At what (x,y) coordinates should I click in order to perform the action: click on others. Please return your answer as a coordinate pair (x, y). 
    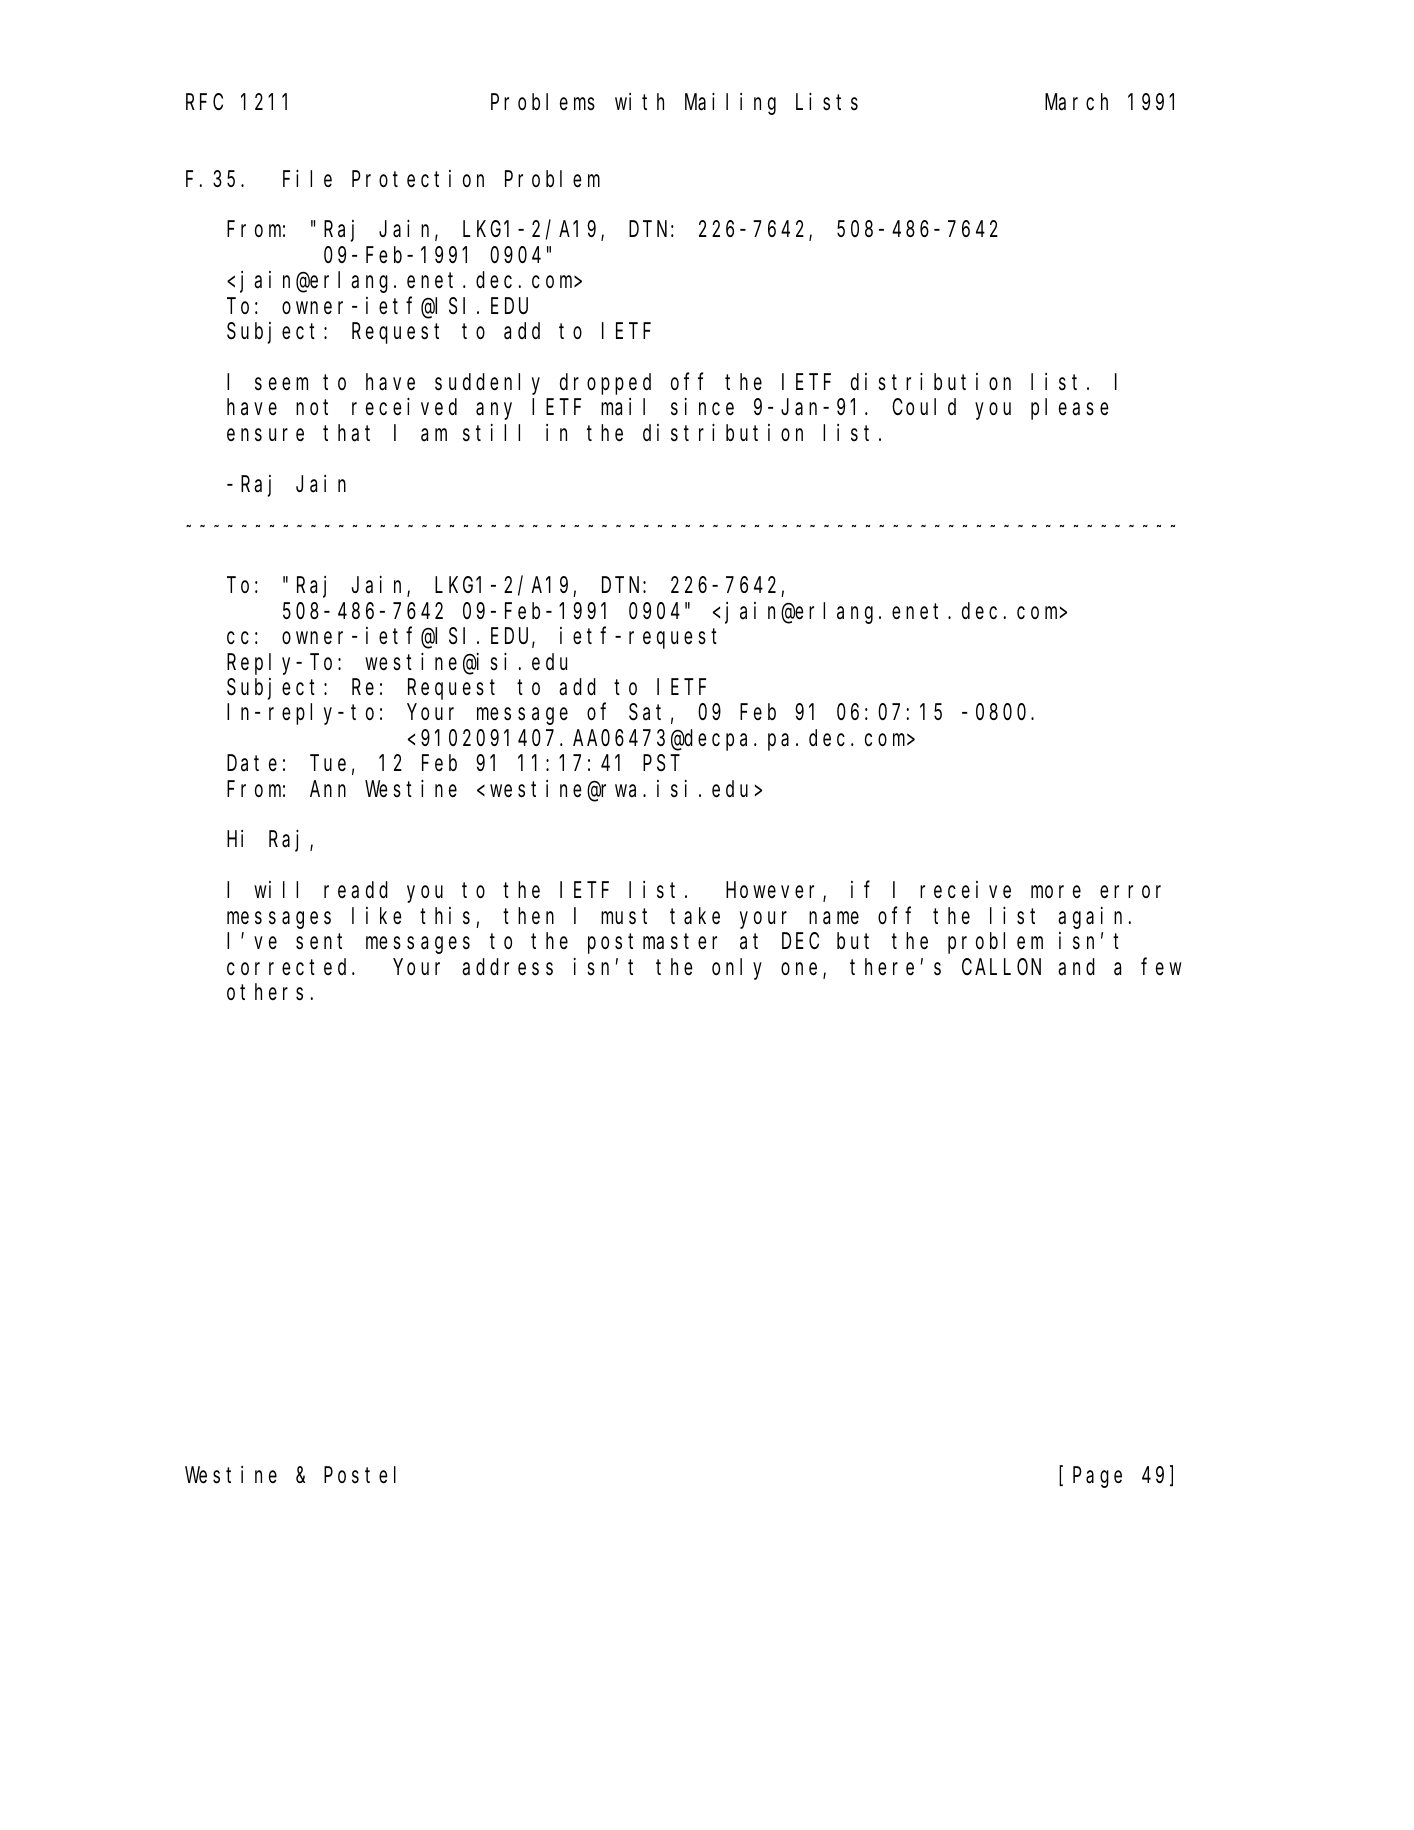
    Looking at the image, I should click on (265, 992).
